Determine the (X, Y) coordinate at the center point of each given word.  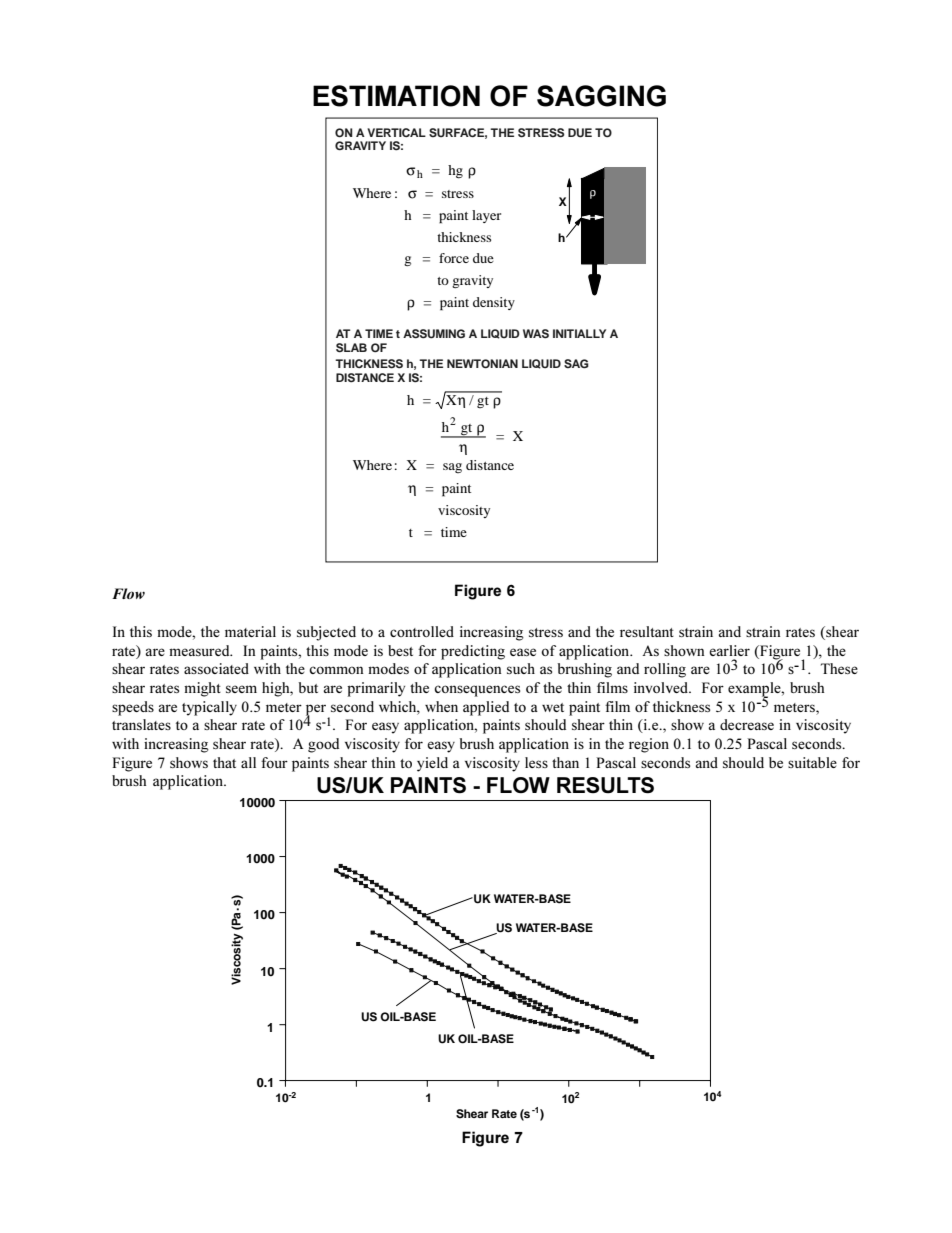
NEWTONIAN (482, 364)
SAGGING (601, 96)
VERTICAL (396, 132)
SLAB (351, 348)
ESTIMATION (396, 96)
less (536, 762)
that (224, 762)
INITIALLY (579, 333)
